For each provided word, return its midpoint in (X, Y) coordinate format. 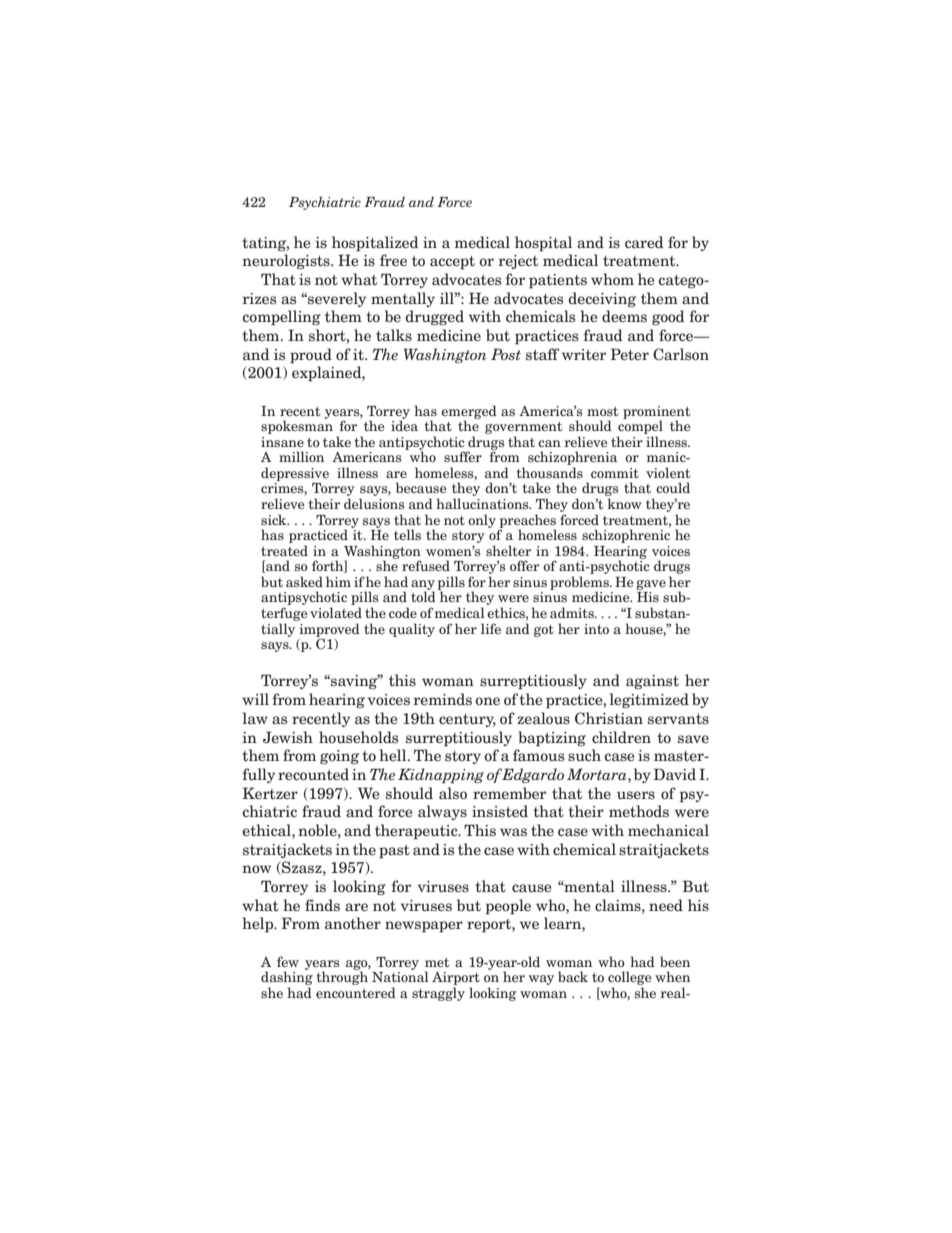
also (453, 793)
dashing (287, 978)
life (491, 628)
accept (452, 262)
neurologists (287, 261)
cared (644, 242)
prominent (656, 413)
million (301, 456)
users (636, 795)
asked (304, 581)
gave (651, 585)
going (339, 757)
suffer (463, 456)
